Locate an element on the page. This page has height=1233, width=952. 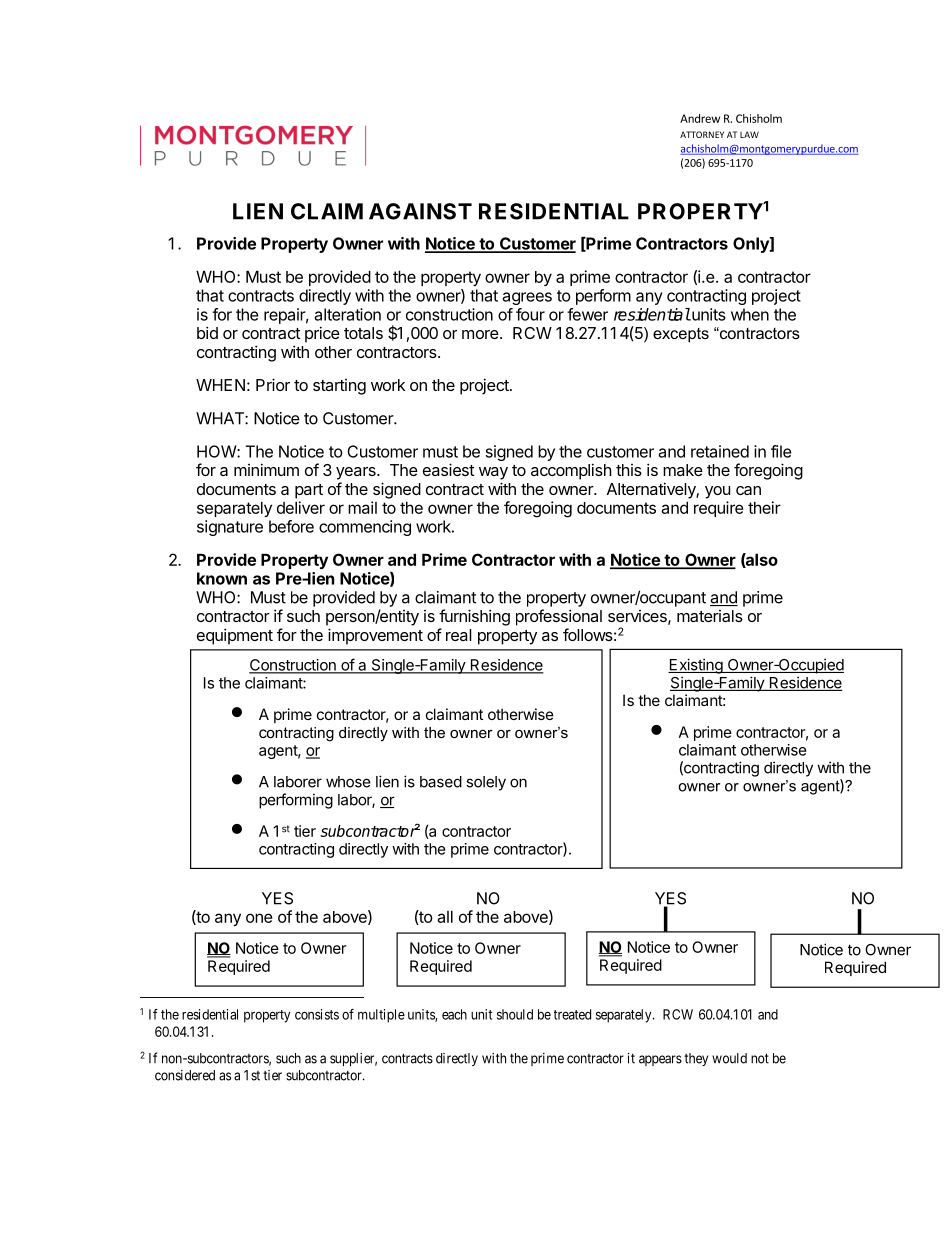
ATTORNEY is located at coordinates (702, 134).
